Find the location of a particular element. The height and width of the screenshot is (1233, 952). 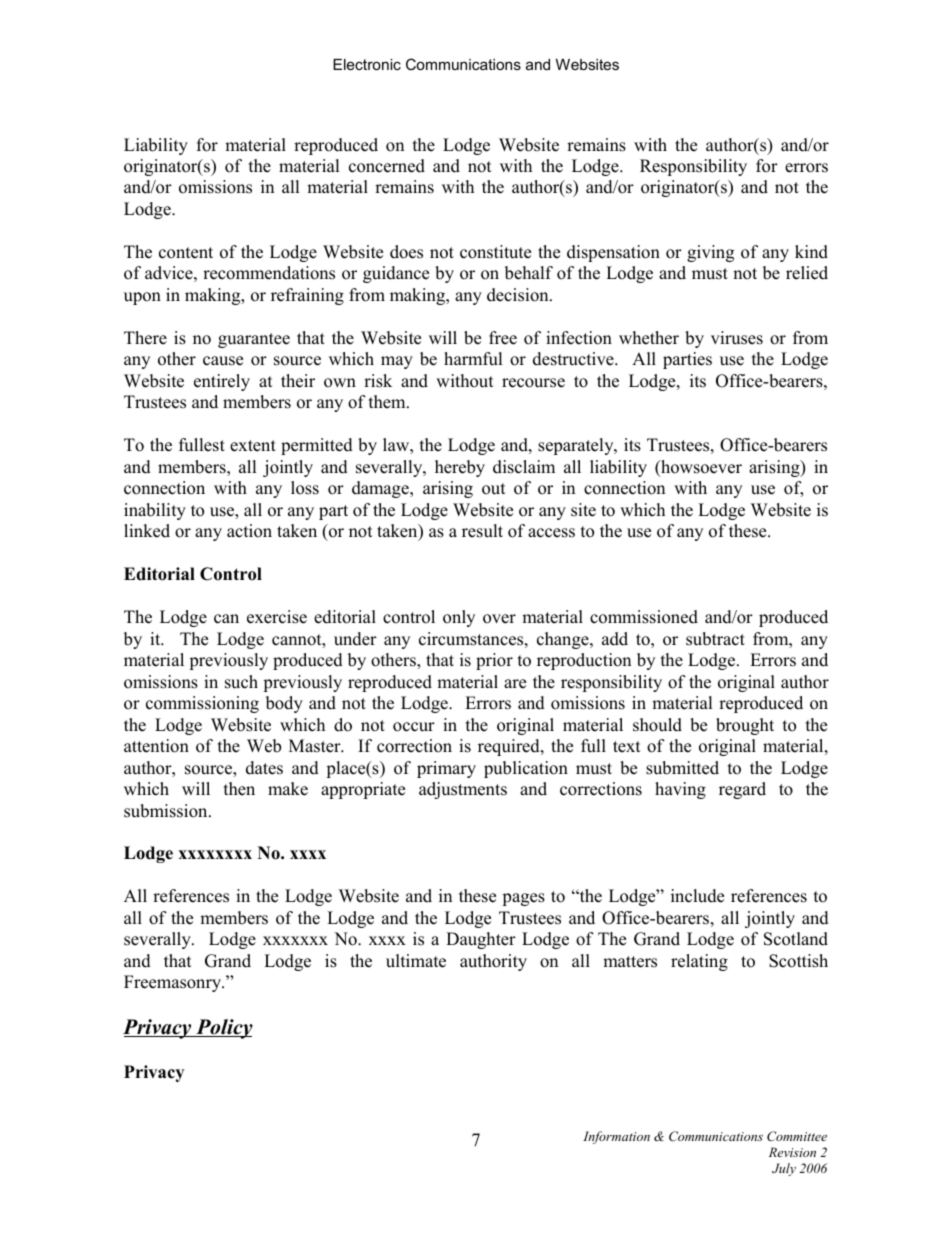

Information is located at coordinates (616, 1137).
